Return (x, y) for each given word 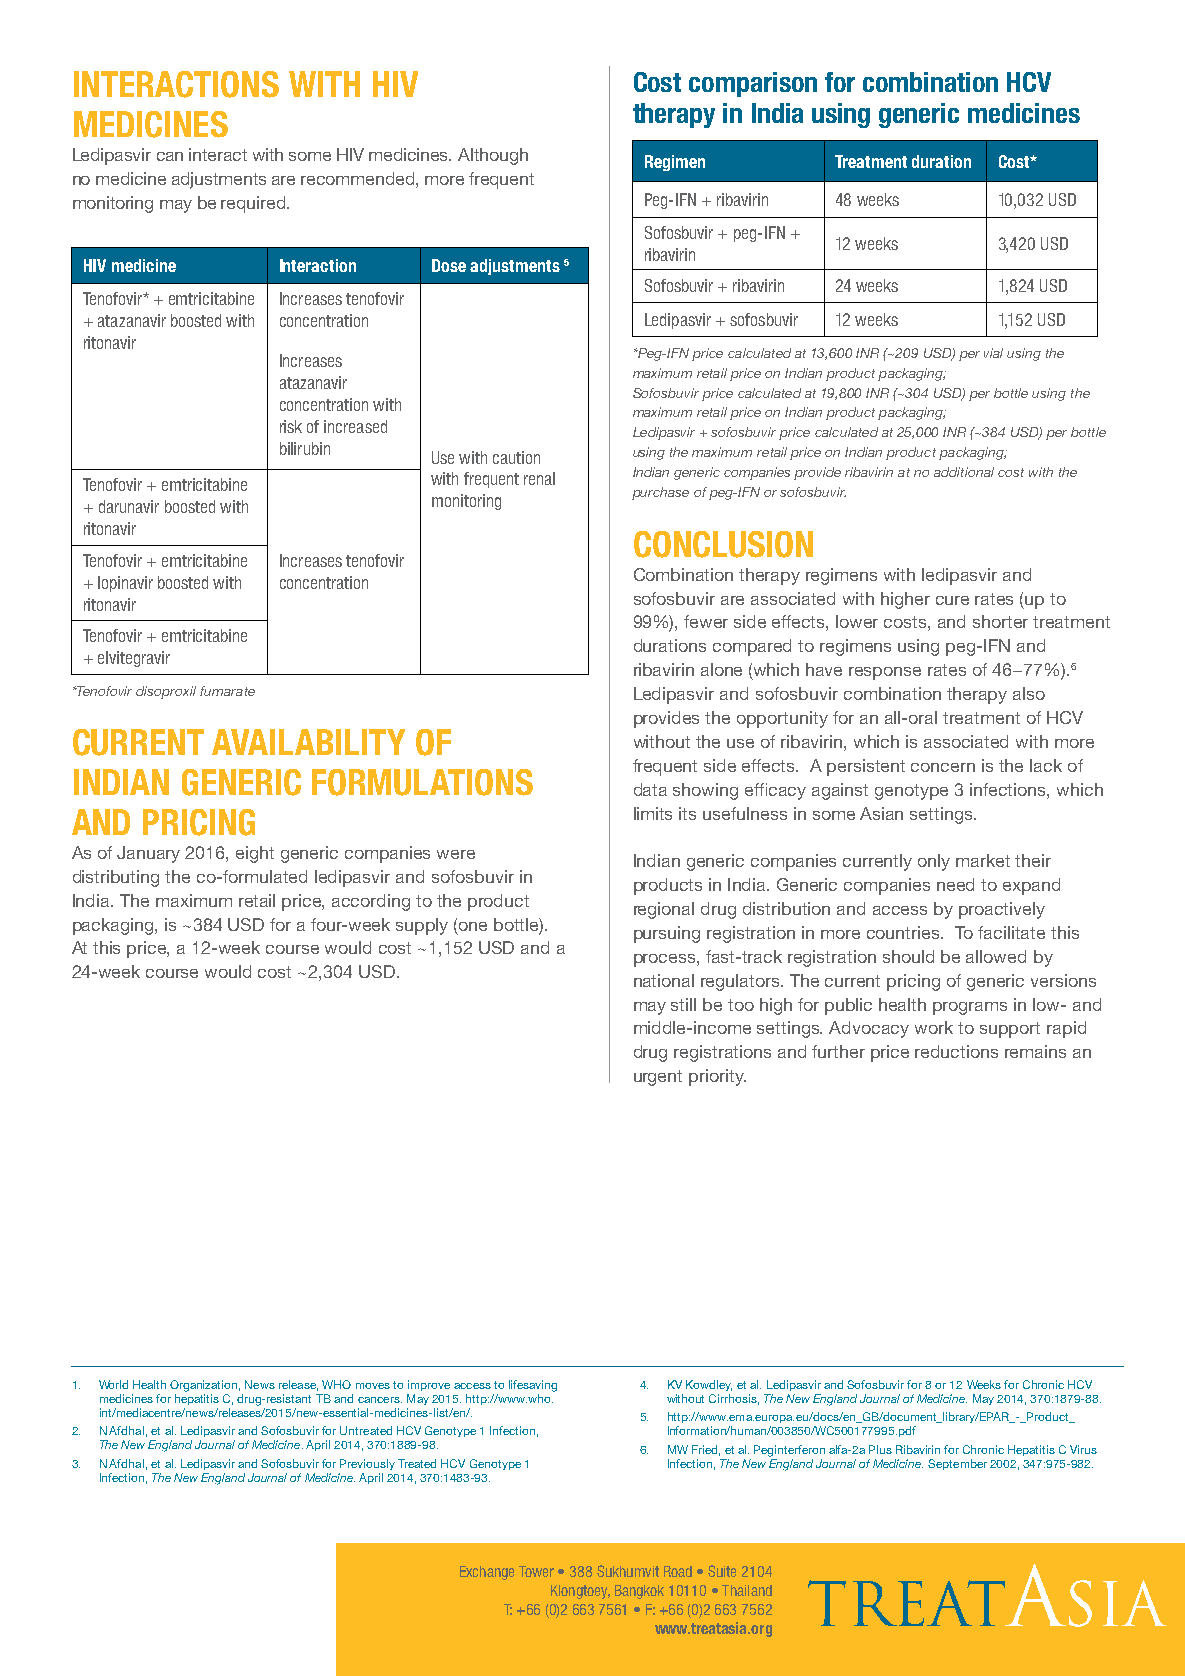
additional (964, 472)
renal (539, 478)
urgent (658, 1078)
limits (653, 813)
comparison (753, 84)
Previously (367, 1464)
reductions (956, 1051)
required (254, 204)
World (113, 1384)
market (983, 860)
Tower (536, 1571)
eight (255, 854)
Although (493, 156)
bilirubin (305, 448)
